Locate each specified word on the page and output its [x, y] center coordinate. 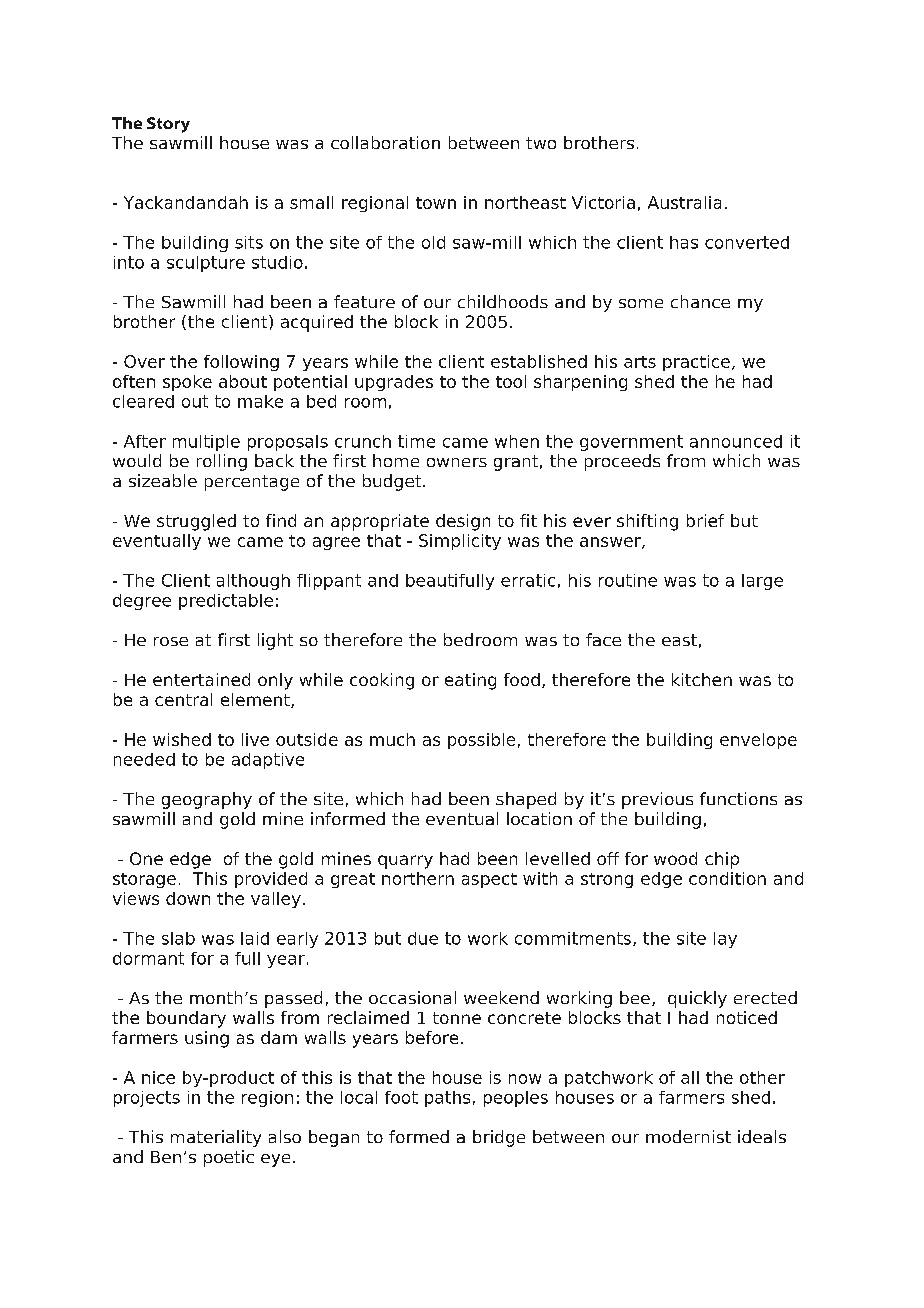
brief [705, 520]
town [436, 203]
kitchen [702, 679]
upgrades [394, 383]
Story [168, 125]
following [241, 363]
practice [696, 363]
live [255, 739]
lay [725, 940]
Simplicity [460, 542]
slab [178, 938]
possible [481, 741]
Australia [684, 202]
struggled [196, 522]
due [423, 938]
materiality [216, 1138]
